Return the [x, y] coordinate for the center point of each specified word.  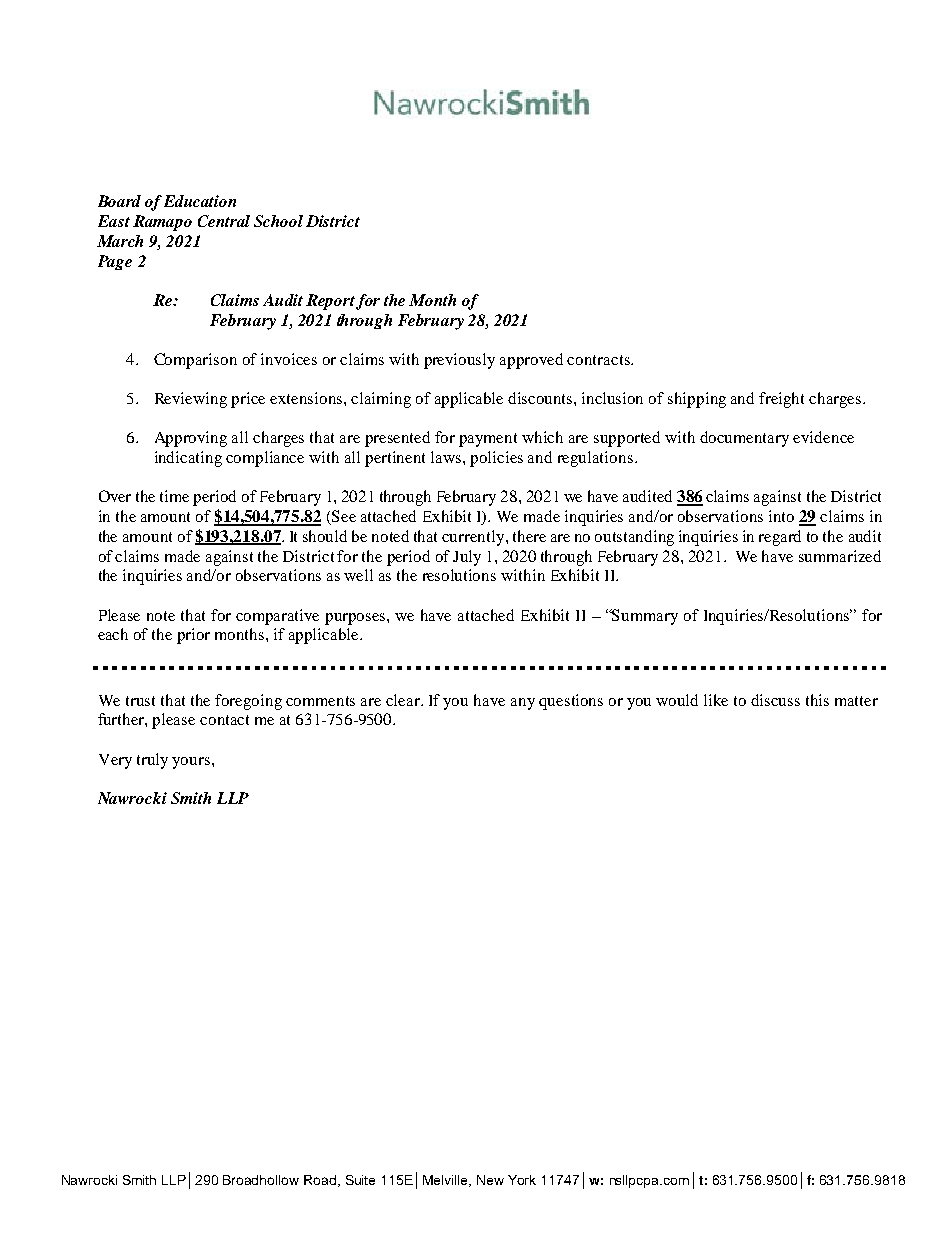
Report [330, 302]
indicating [188, 459]
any [523, 704]
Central [224, 221]
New [490, 1180]
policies [496, 459]
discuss [775, 700]
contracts [599, 360]
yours [192, 763]
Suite [360, 1180]
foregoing [248, 702]
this [817, 700]
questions [571, 702]
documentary [744, 439]
